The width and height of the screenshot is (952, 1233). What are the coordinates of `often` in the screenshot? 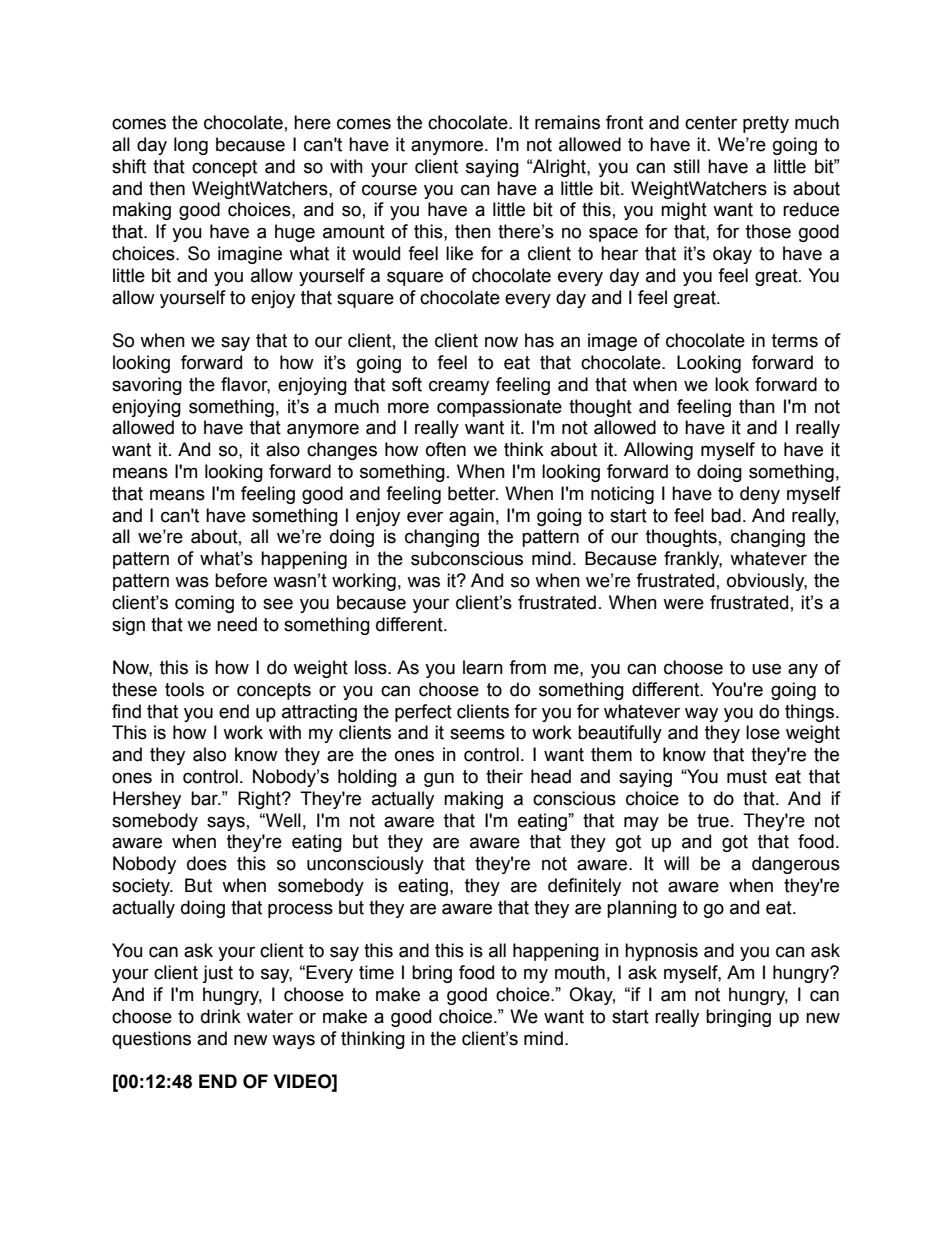 It's located at (446, 449).
